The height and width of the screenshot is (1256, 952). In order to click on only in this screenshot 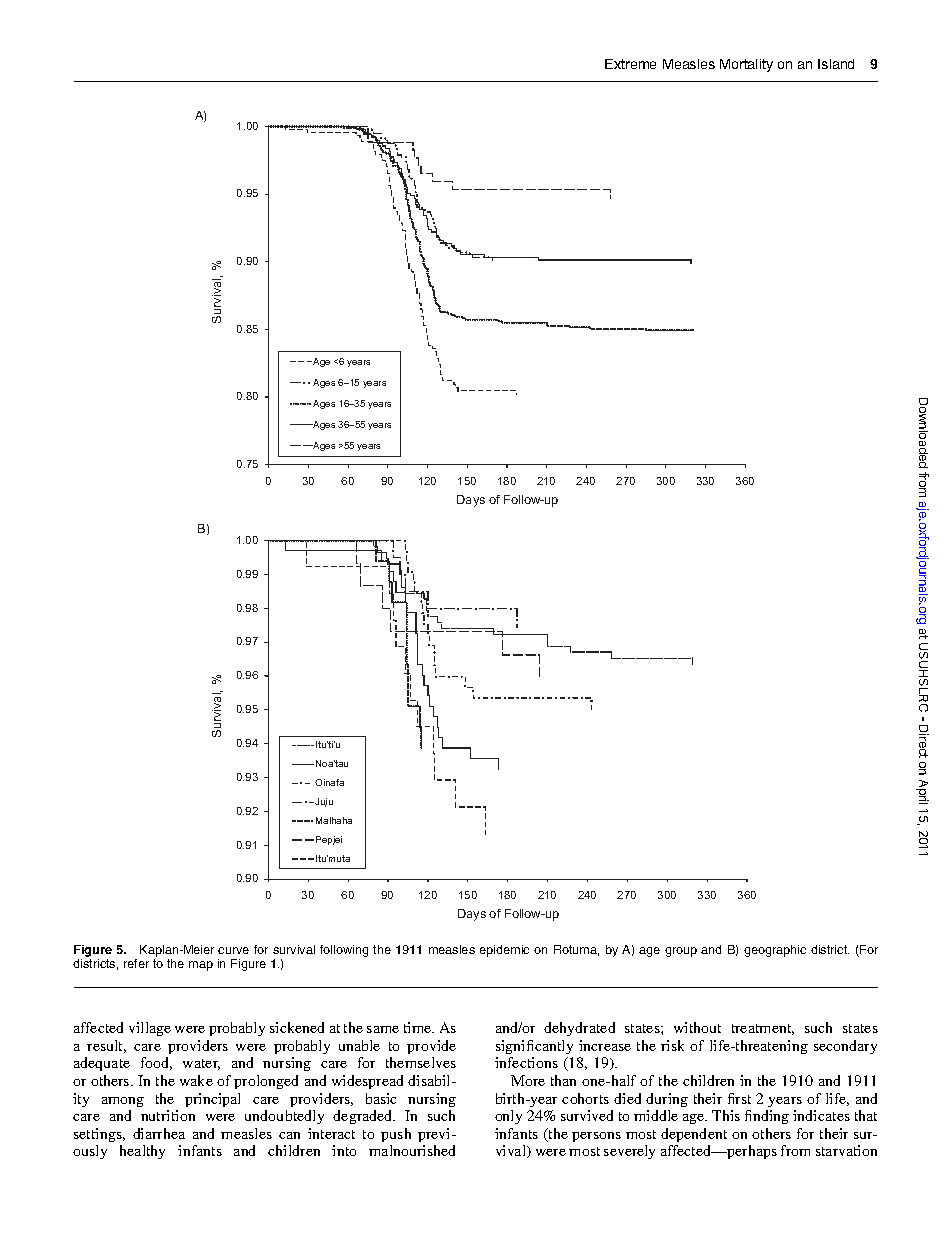, I will do `click(508, 1117)`.
